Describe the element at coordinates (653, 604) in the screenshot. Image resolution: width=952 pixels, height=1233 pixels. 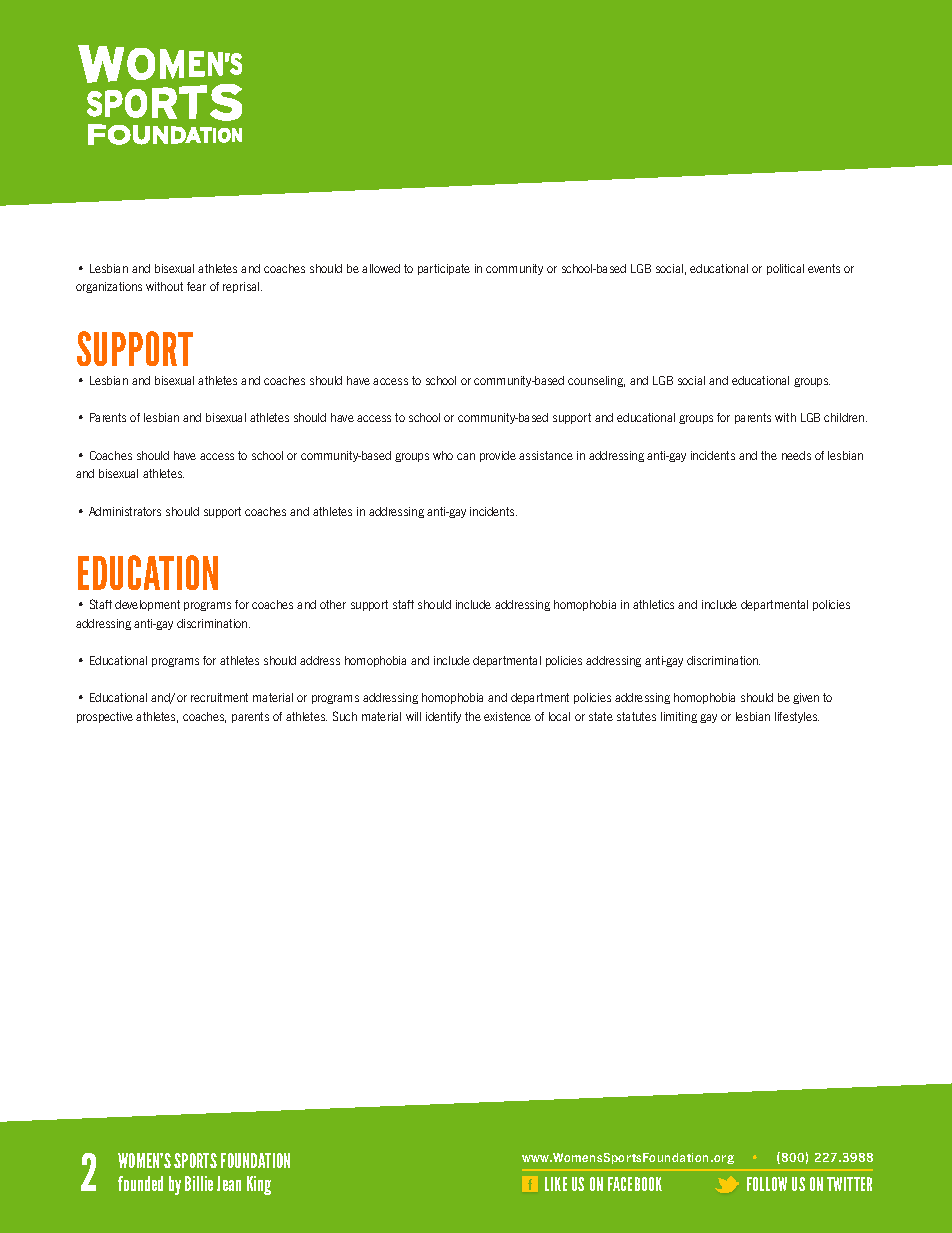
I see `athletics` at that location.
